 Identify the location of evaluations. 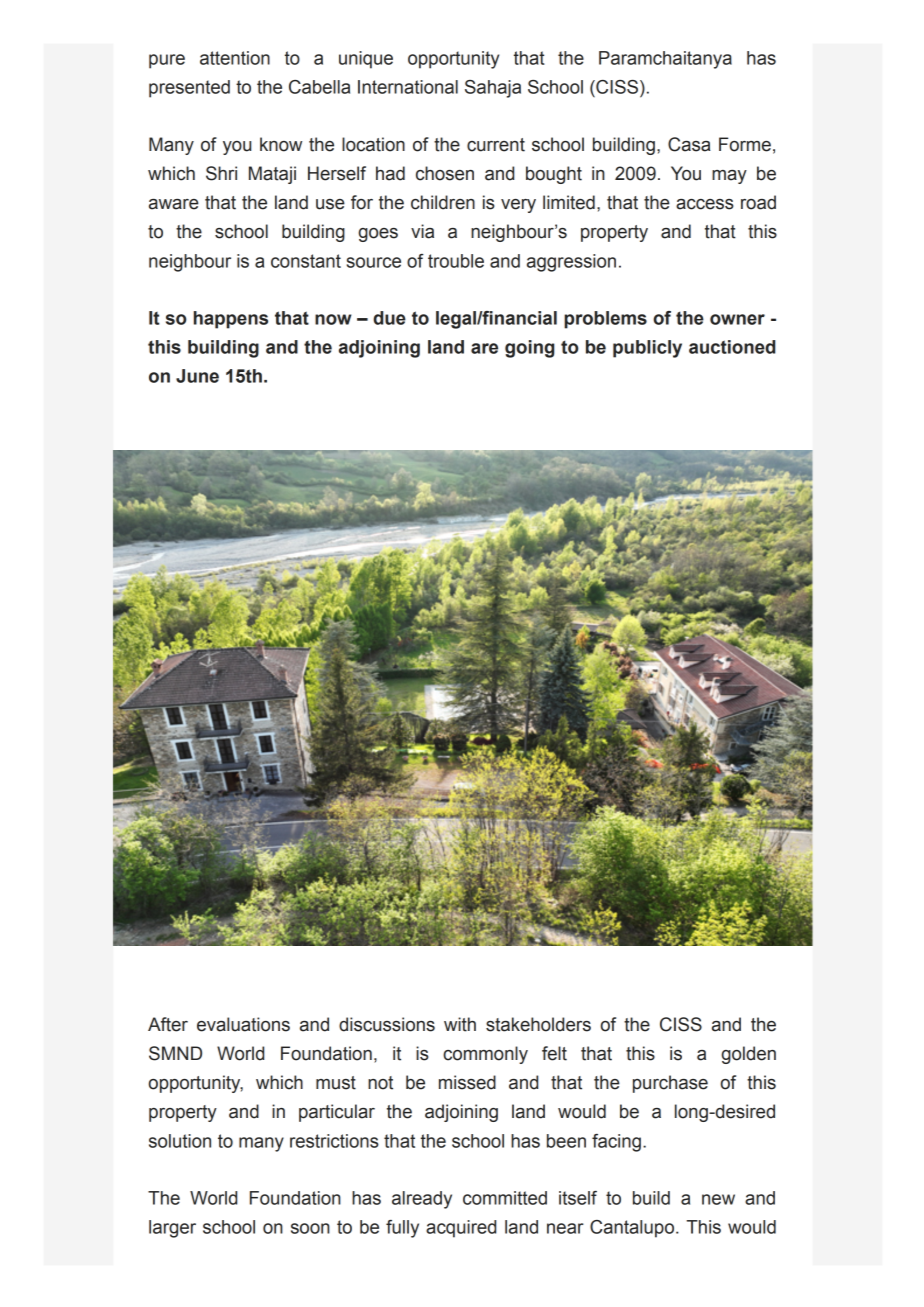
(243, 1024).
